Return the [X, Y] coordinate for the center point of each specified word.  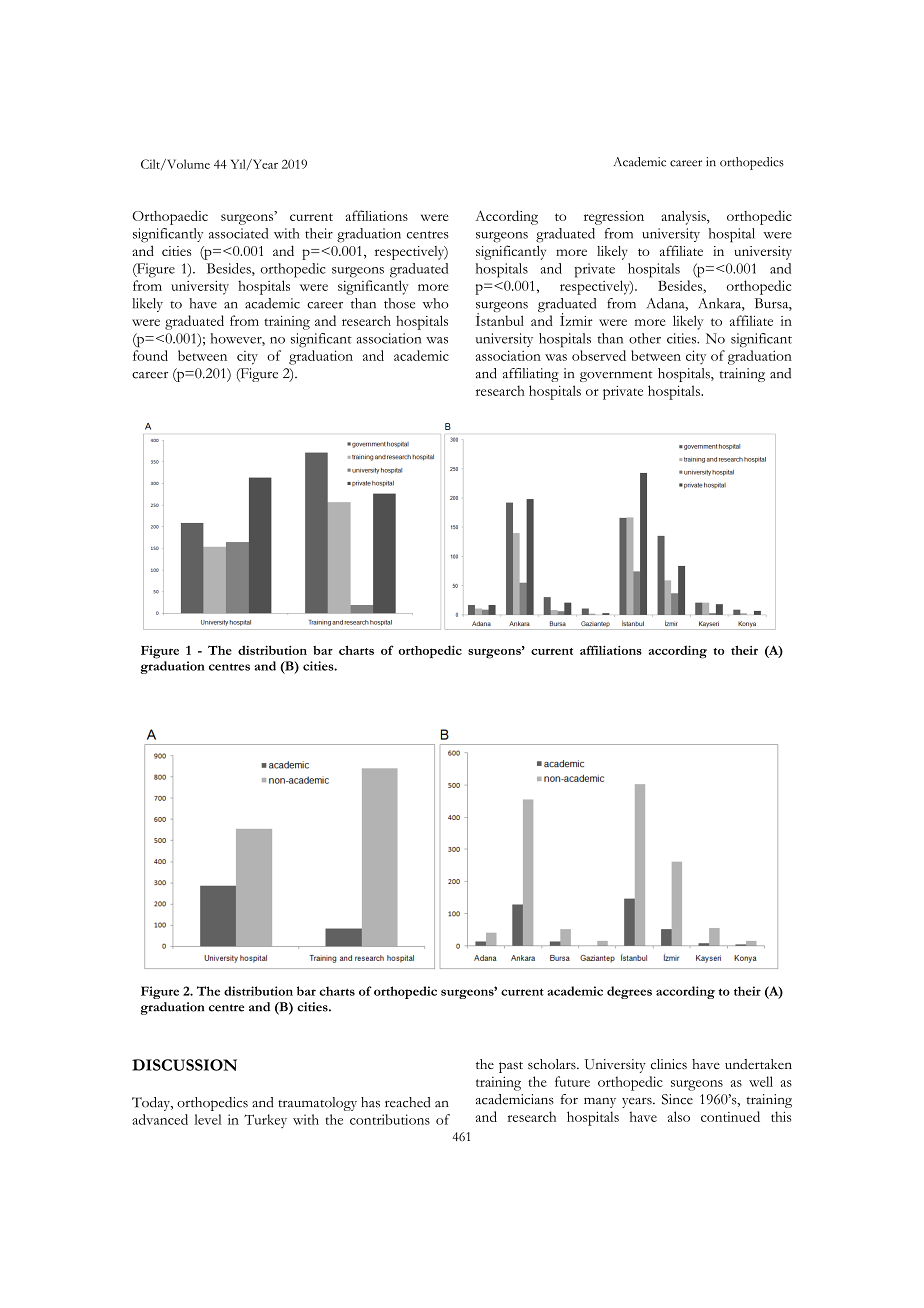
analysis [684, 217]
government [616, 376]
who [436, 303]
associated [238, 233]
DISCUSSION [184, 1065]
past [511, 1067]
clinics [669, 1064]
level [207, 1119]
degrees [629, 992]
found [150, 355]
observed [599, 355]
